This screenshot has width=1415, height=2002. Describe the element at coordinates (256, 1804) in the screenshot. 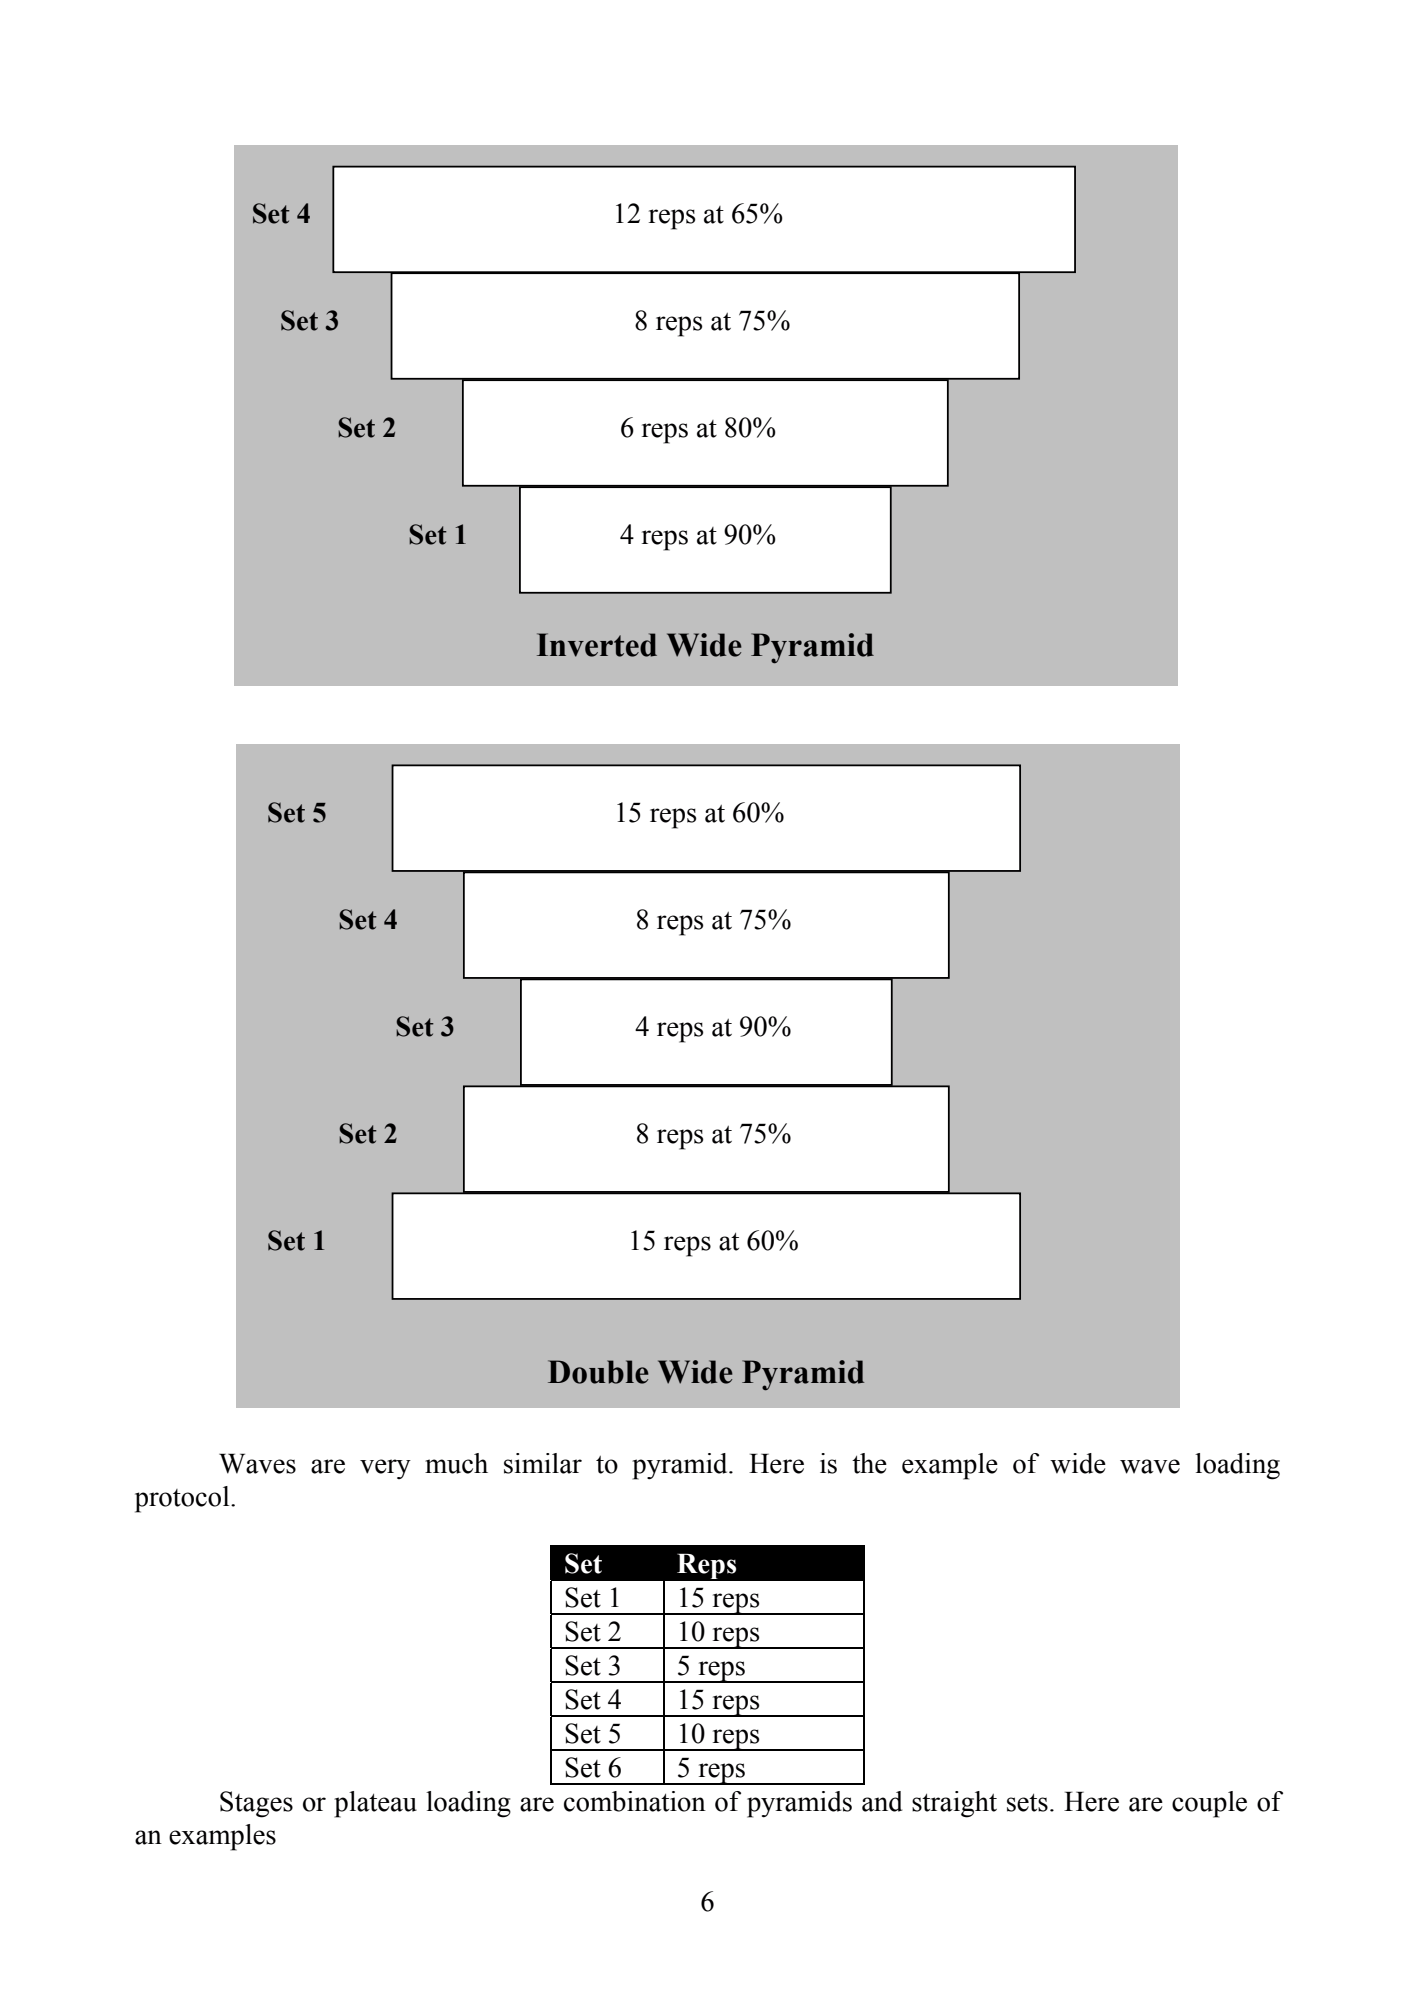

I see `Stages` at that location.
